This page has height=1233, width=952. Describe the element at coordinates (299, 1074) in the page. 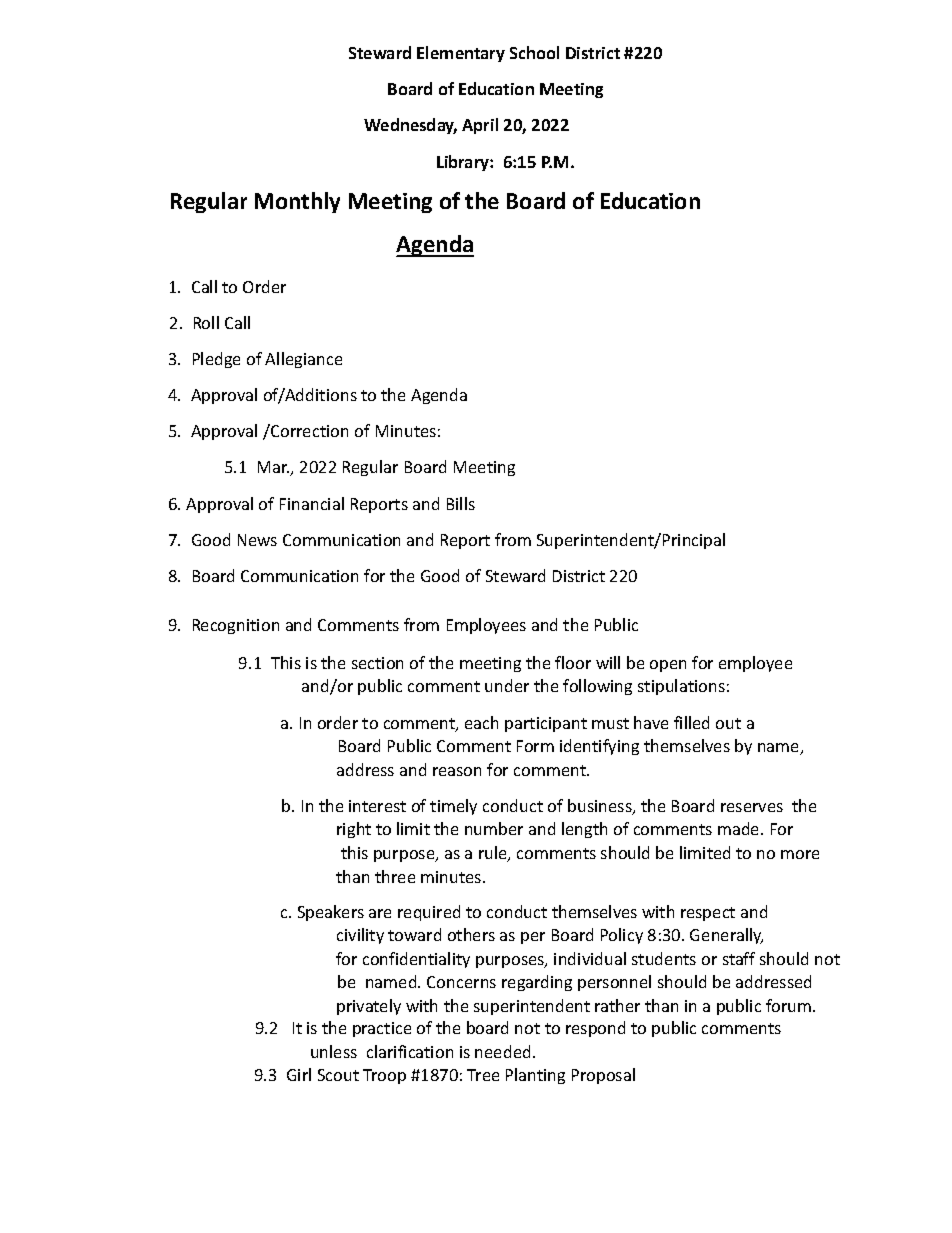

I see `Girl` at that location.
